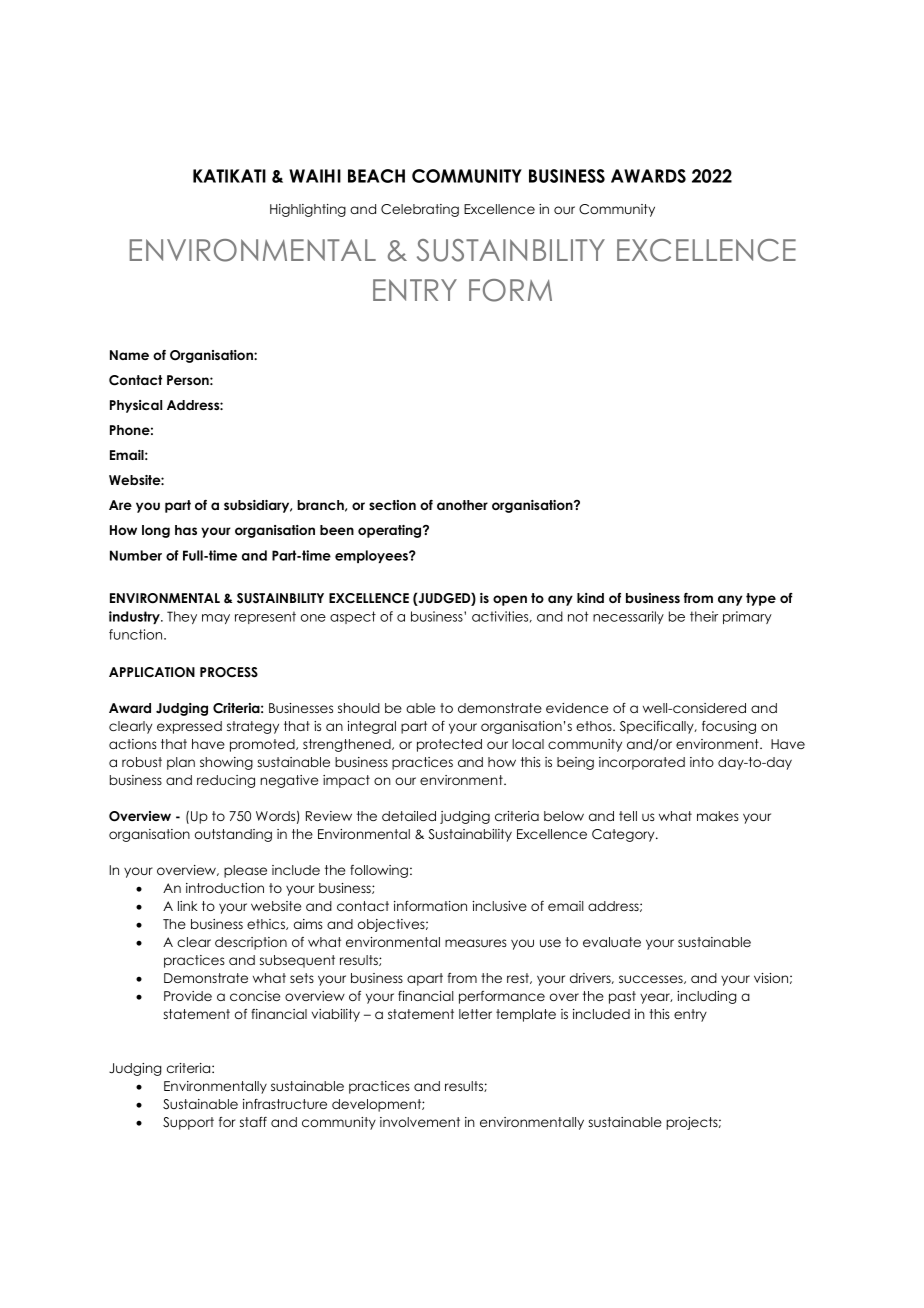 This screenshot has height=1308, width=924. I want to click on BEACH, so click(376, 176).
